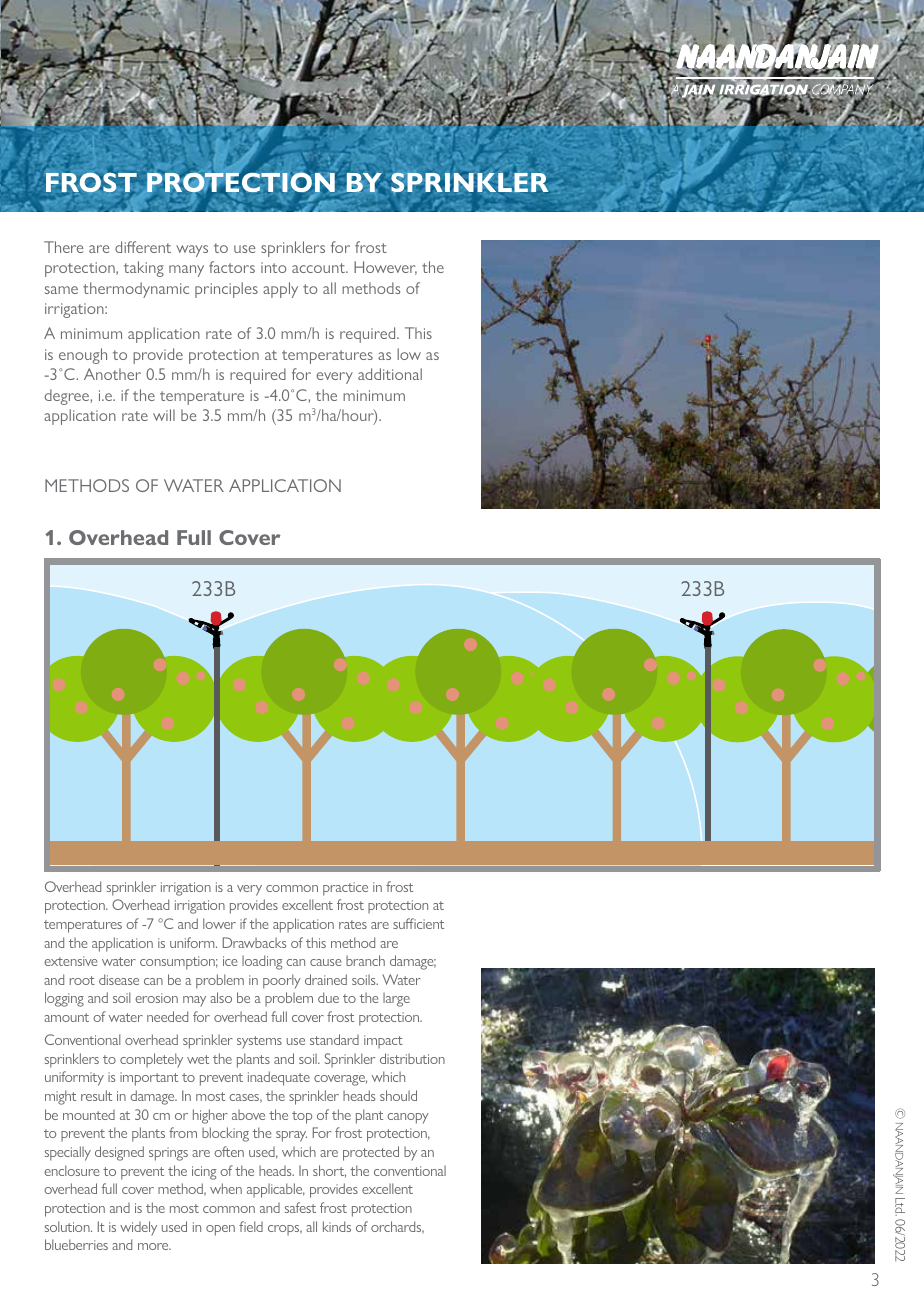  Describe the element at coordinates (219, 923) in the screenshot. I see `lower` at that location.
